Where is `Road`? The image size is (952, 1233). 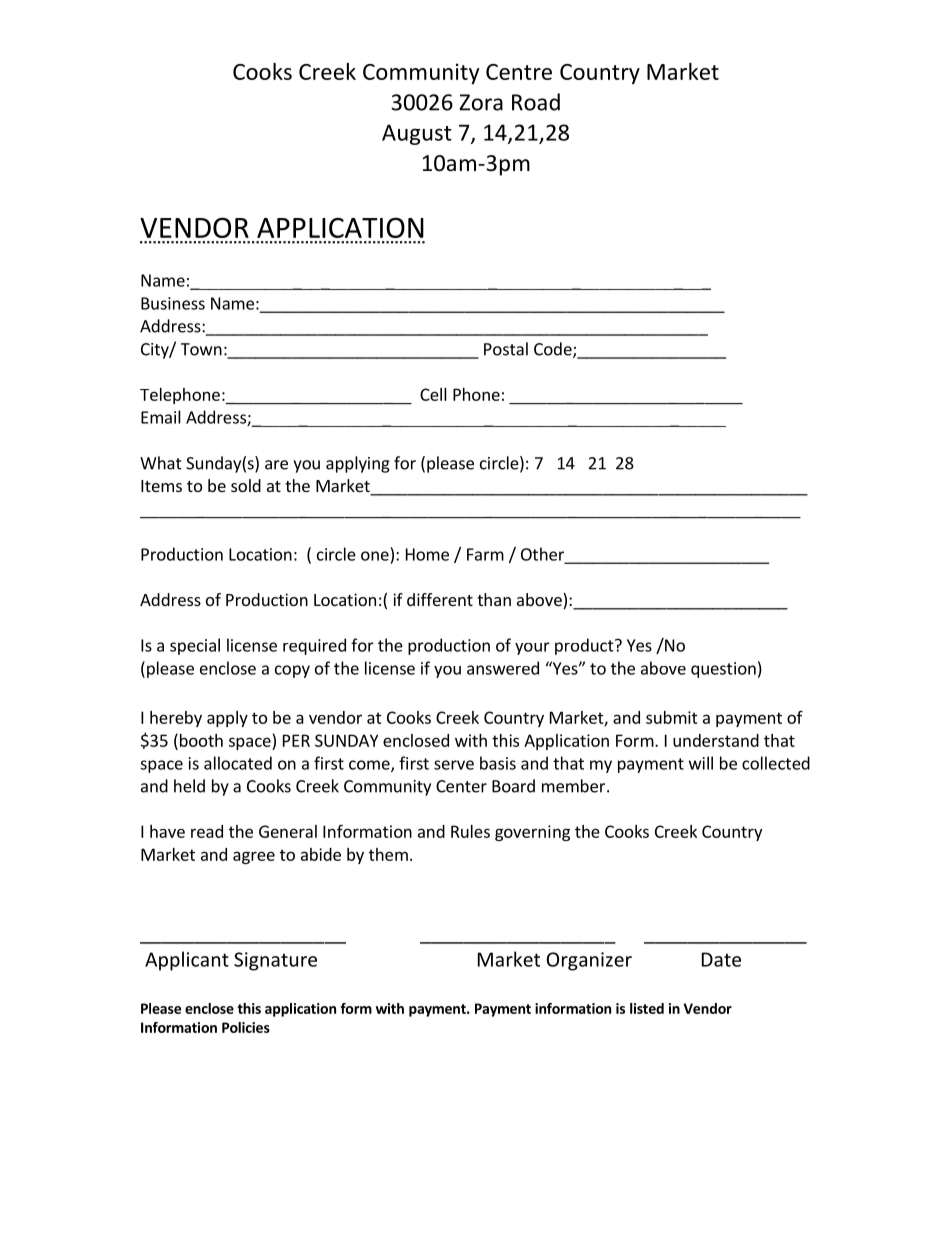
Road is located at coordinates (536, 102).
